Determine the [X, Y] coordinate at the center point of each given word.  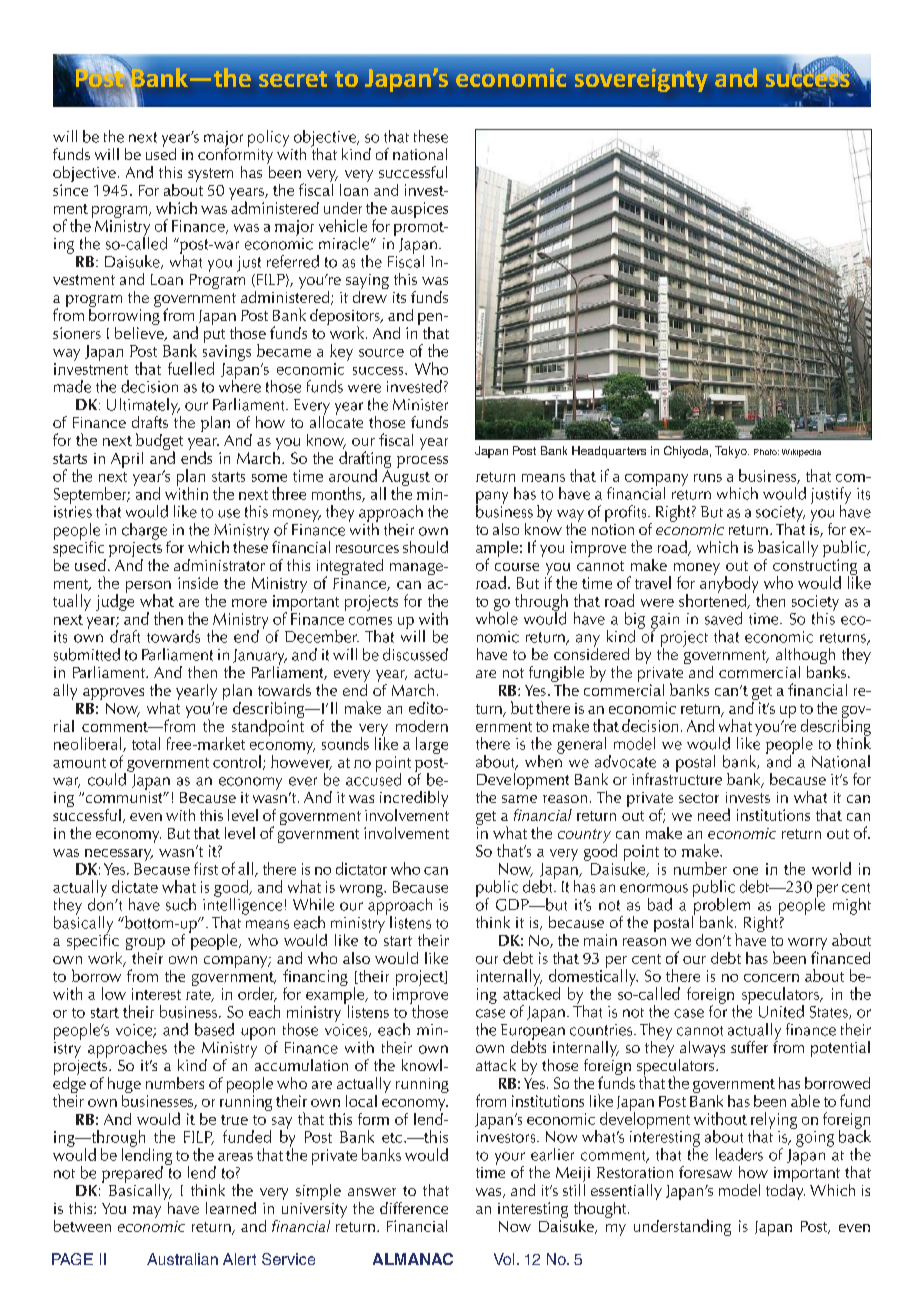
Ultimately [143, 407]
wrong [362, 891]
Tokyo [732, 452]
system [210, 175]
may [147, 1212]
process [422, 462]
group [145, 945]
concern [771, 978]
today [785, 1190]
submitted [87, 654]
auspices [419, 210]
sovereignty [641, 80]
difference [414, 1208]
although [805, 657]
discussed [415, 654]
